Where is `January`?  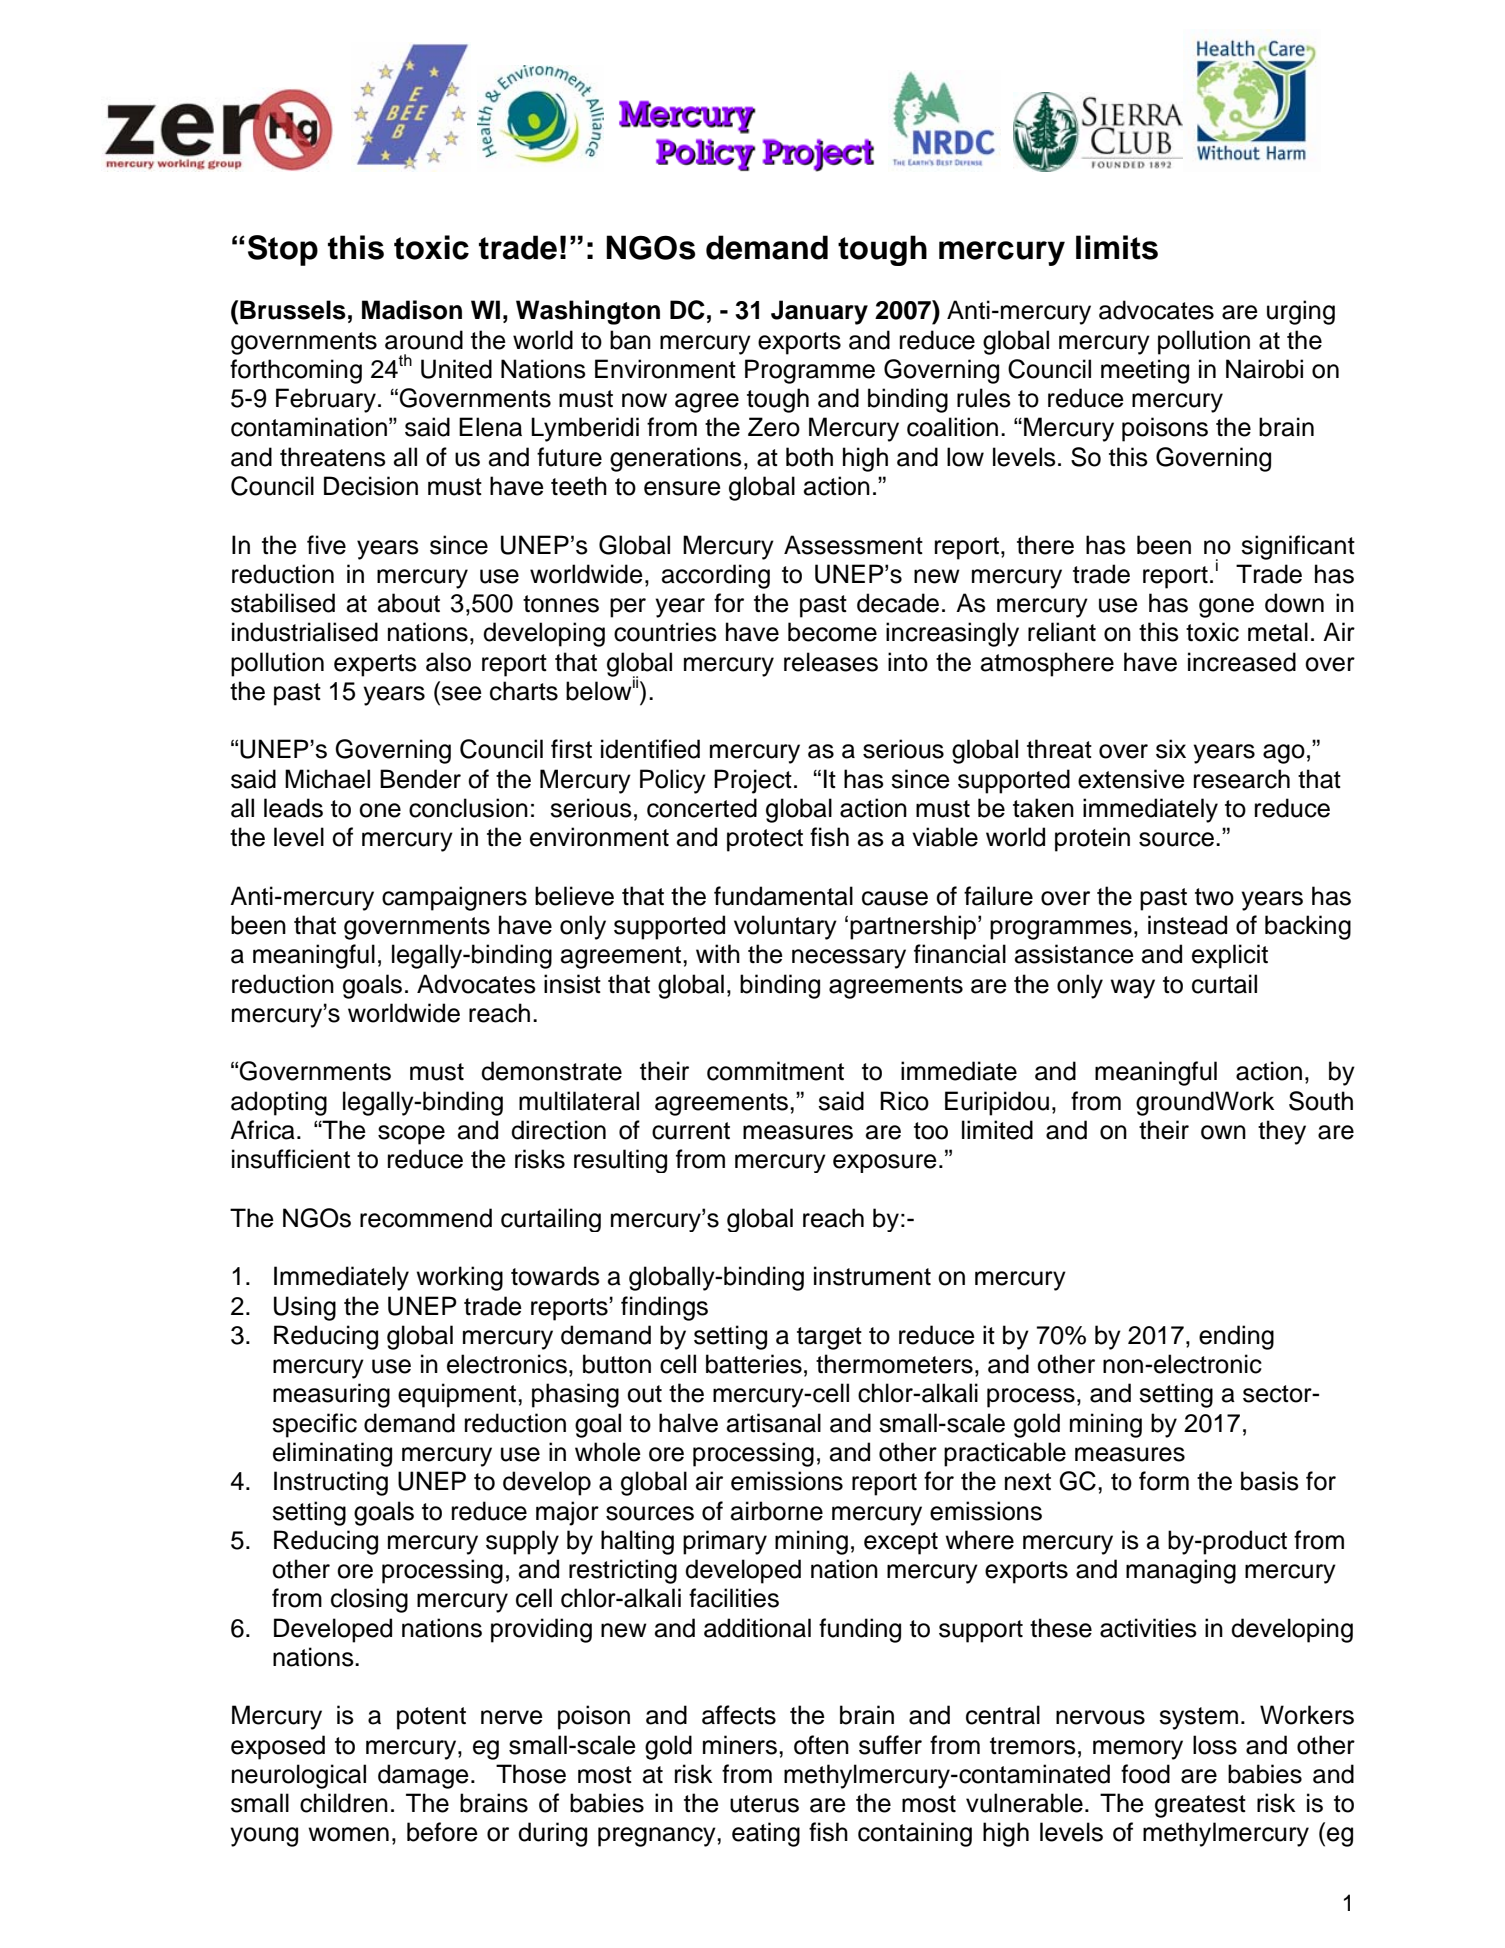
January is located at coordinates (819, 312).
